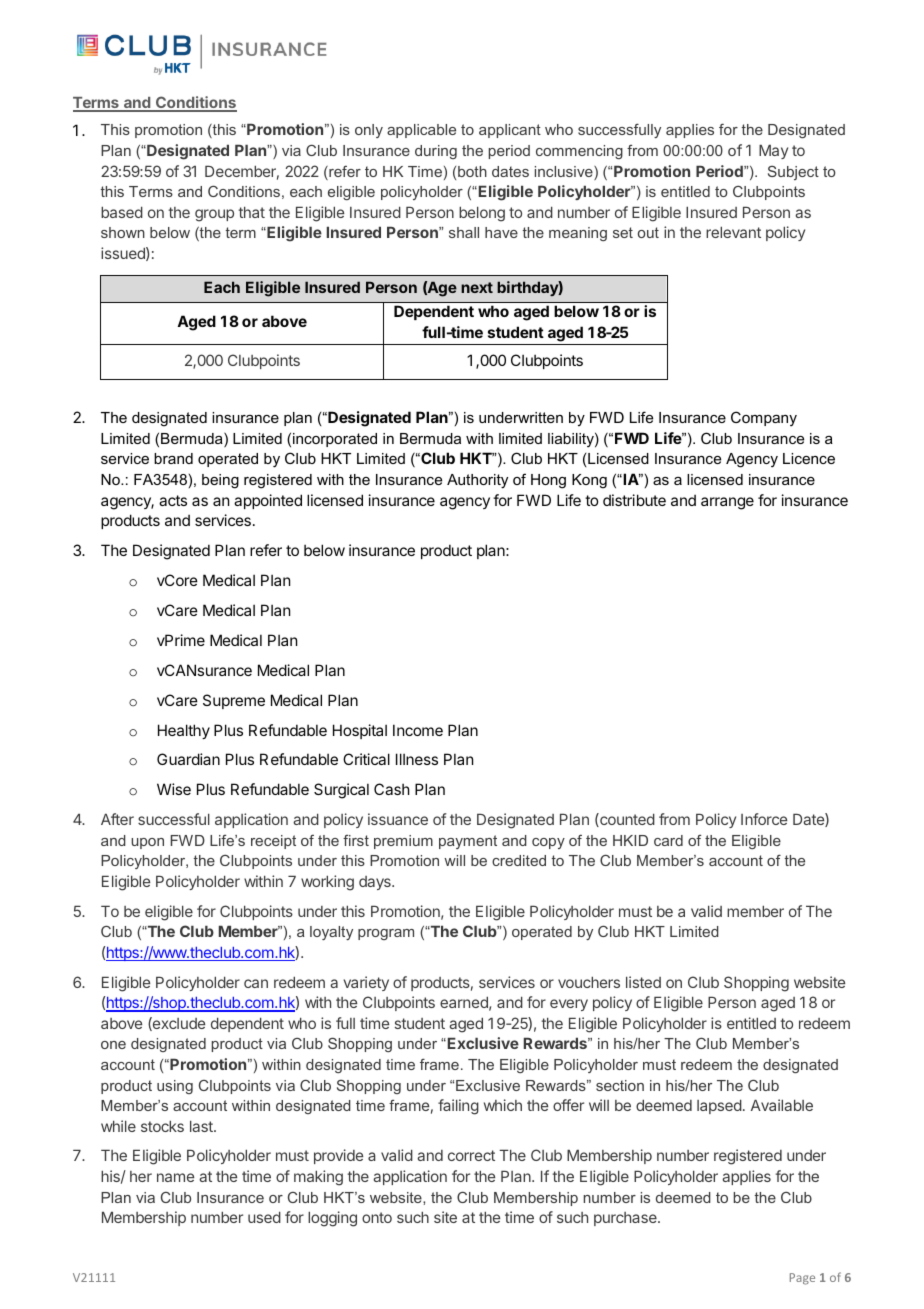 The height and width of the screenshot is (1309, 924). Describe the element at coordinates (802, 1279) in the screenshot. I see `Page` at that location.
